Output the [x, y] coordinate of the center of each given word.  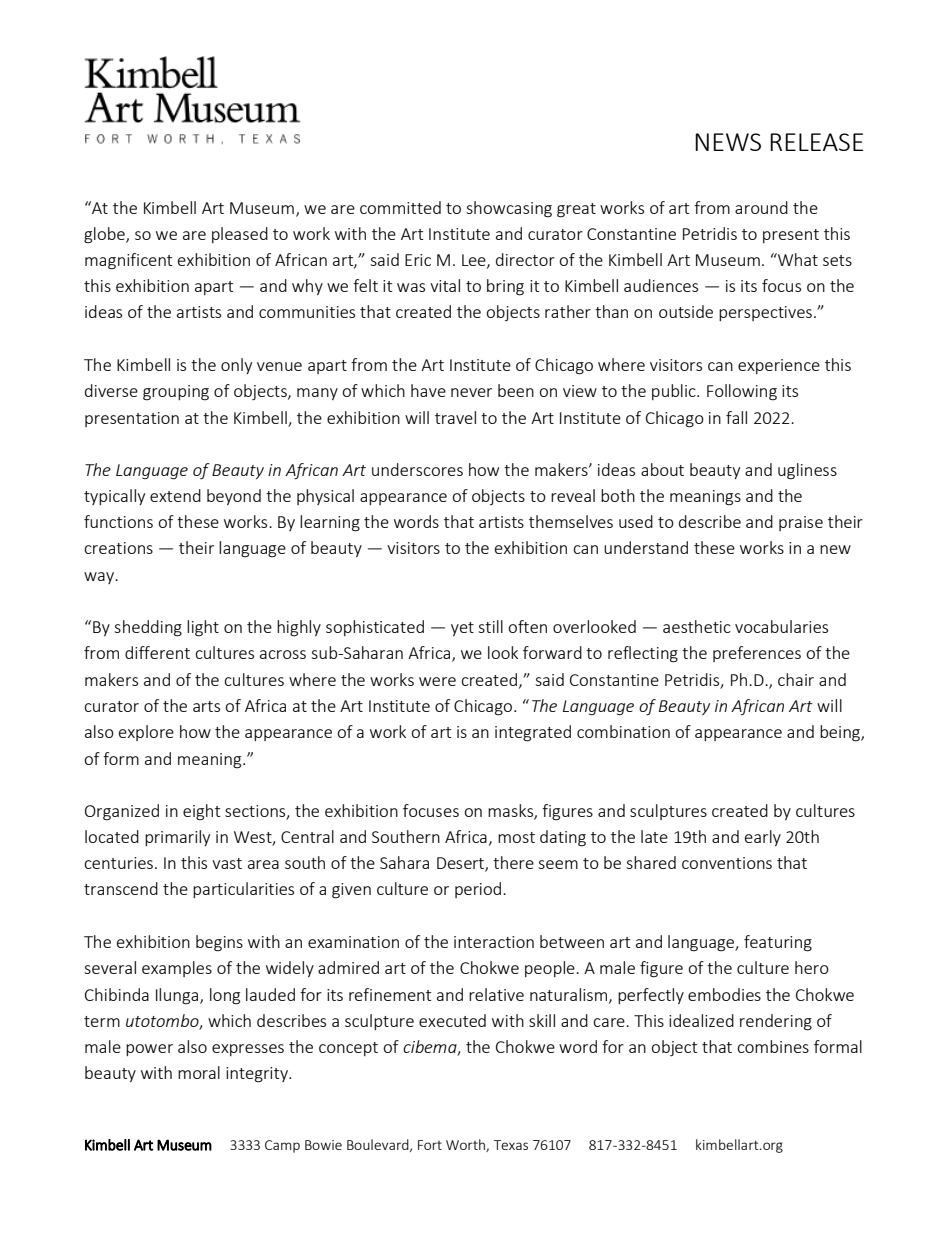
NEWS [728, 142]
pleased [240, 235]
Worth [466, 1145]
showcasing [509, 209]
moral [199, 1072]
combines [773, 1046]
